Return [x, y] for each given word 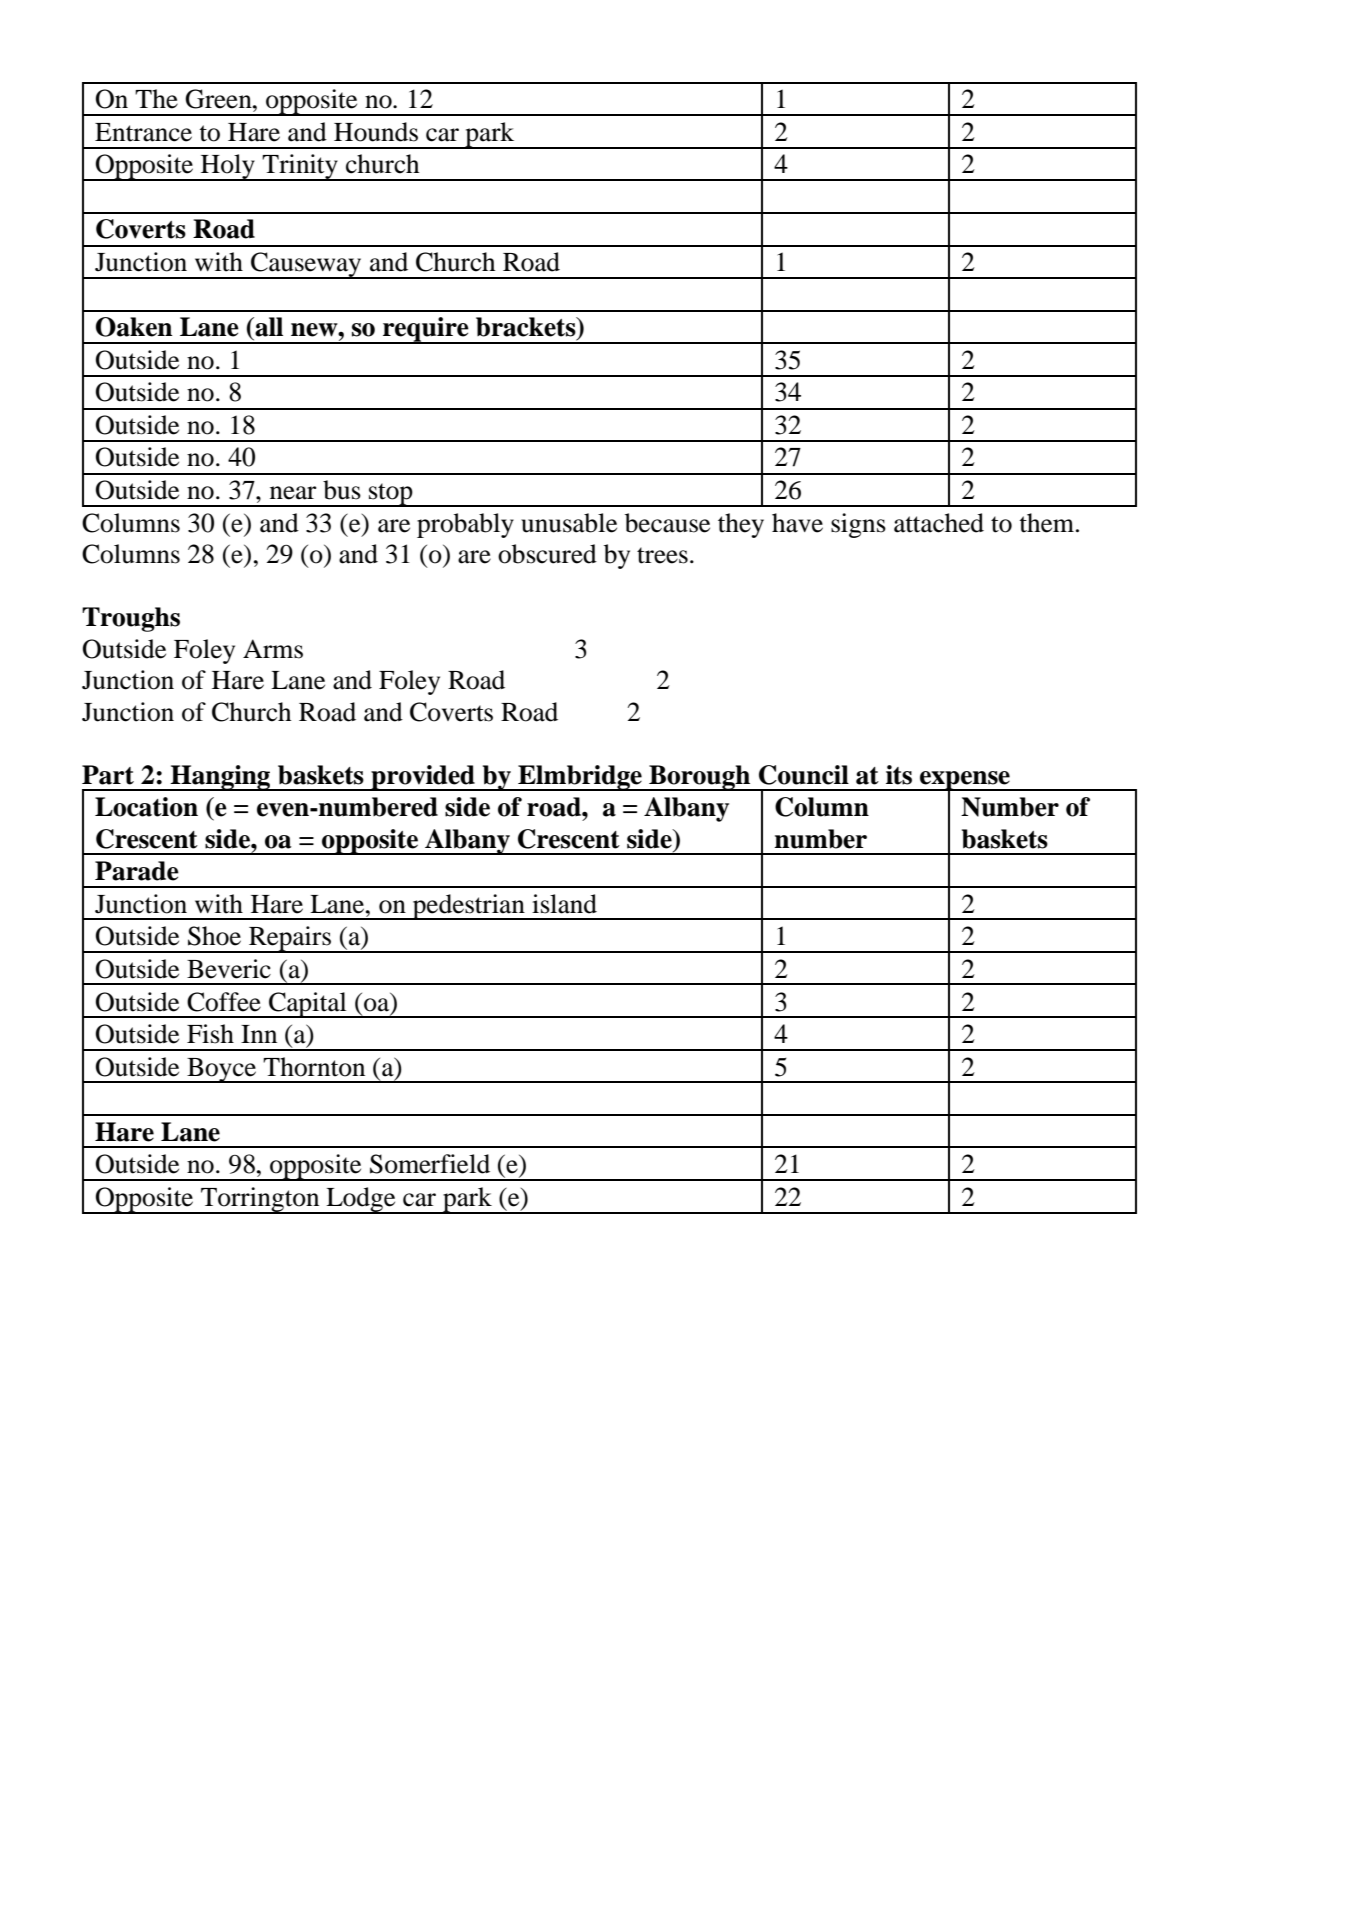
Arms [273, 649]
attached [939, 523]
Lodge [361, 1200]
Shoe [214, 936]
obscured [547, 554]
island [564, 904]
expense [965, 781]
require [426, 330]
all [268, 327]
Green [219, 99]
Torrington [260, 1200]
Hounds [376, 132]
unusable [569, 523]
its [899, 775]
